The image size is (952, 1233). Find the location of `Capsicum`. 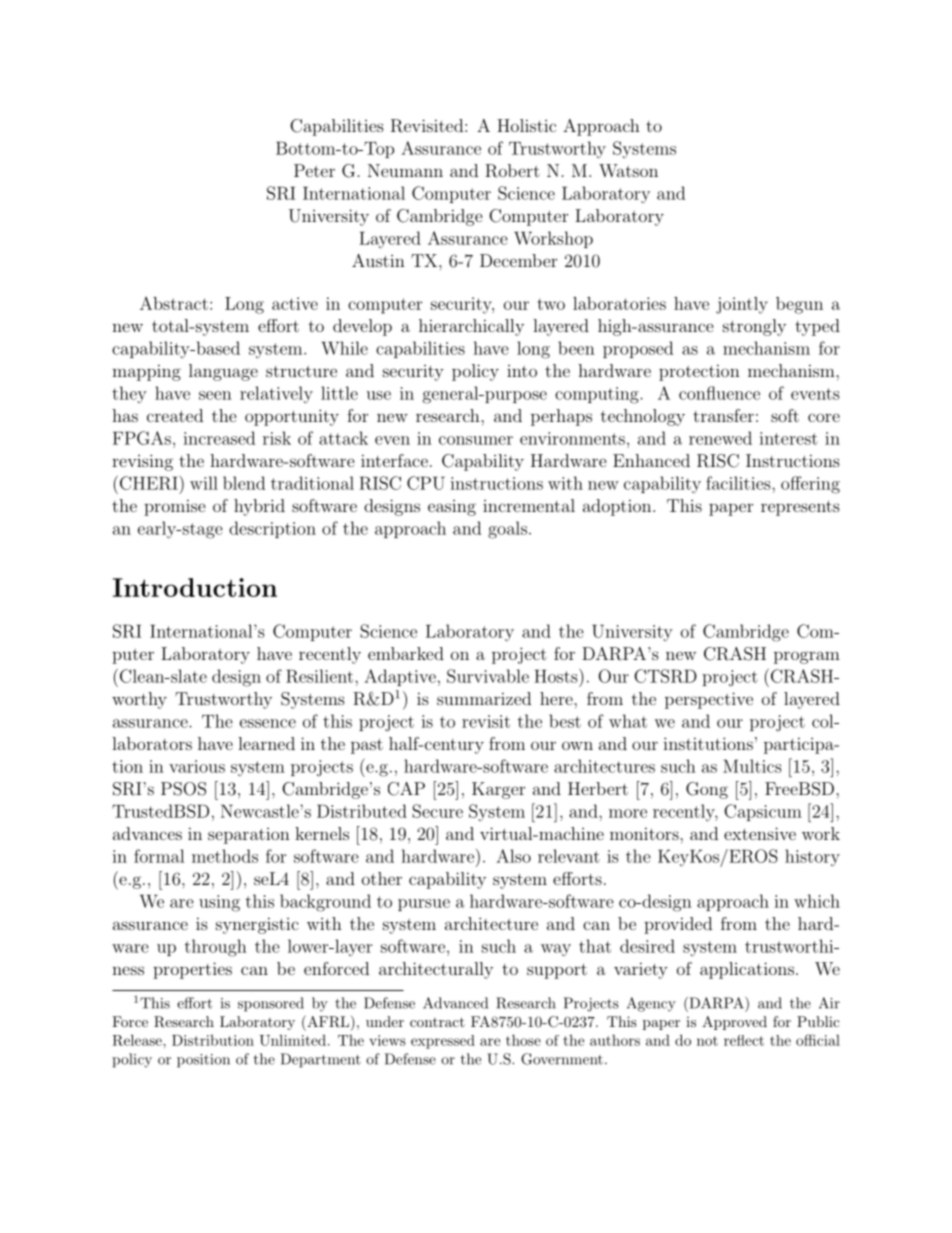

Capsicum is located at coordinates (763, 812).
